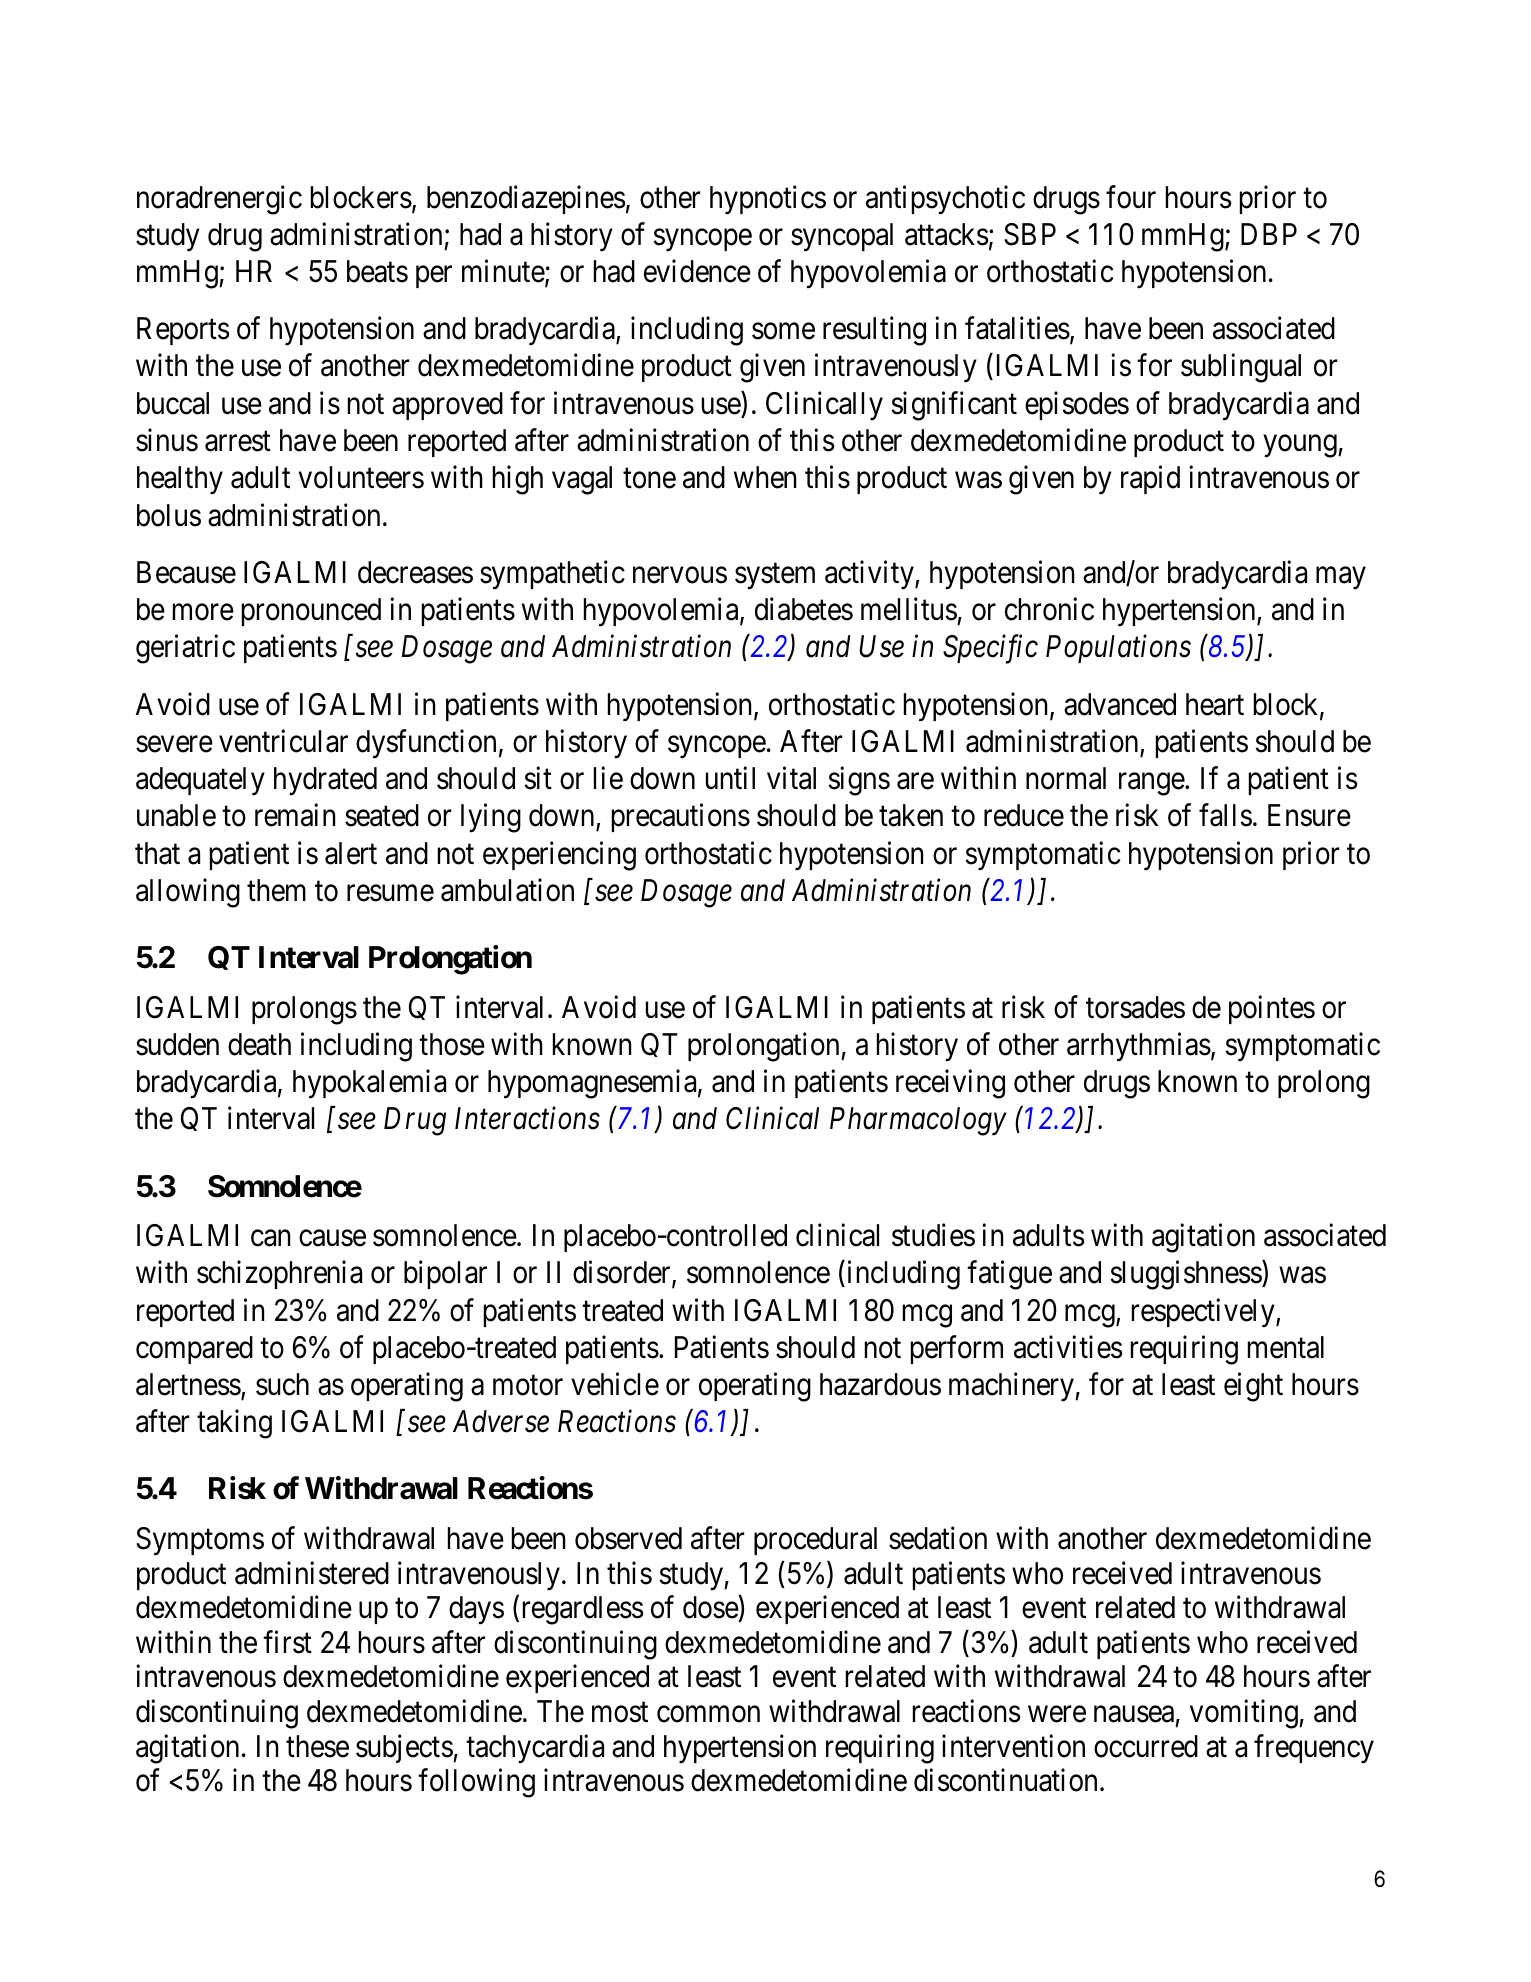 This image has width=1531, height=1982. I want to click on ventricular, so click(283, 741).
